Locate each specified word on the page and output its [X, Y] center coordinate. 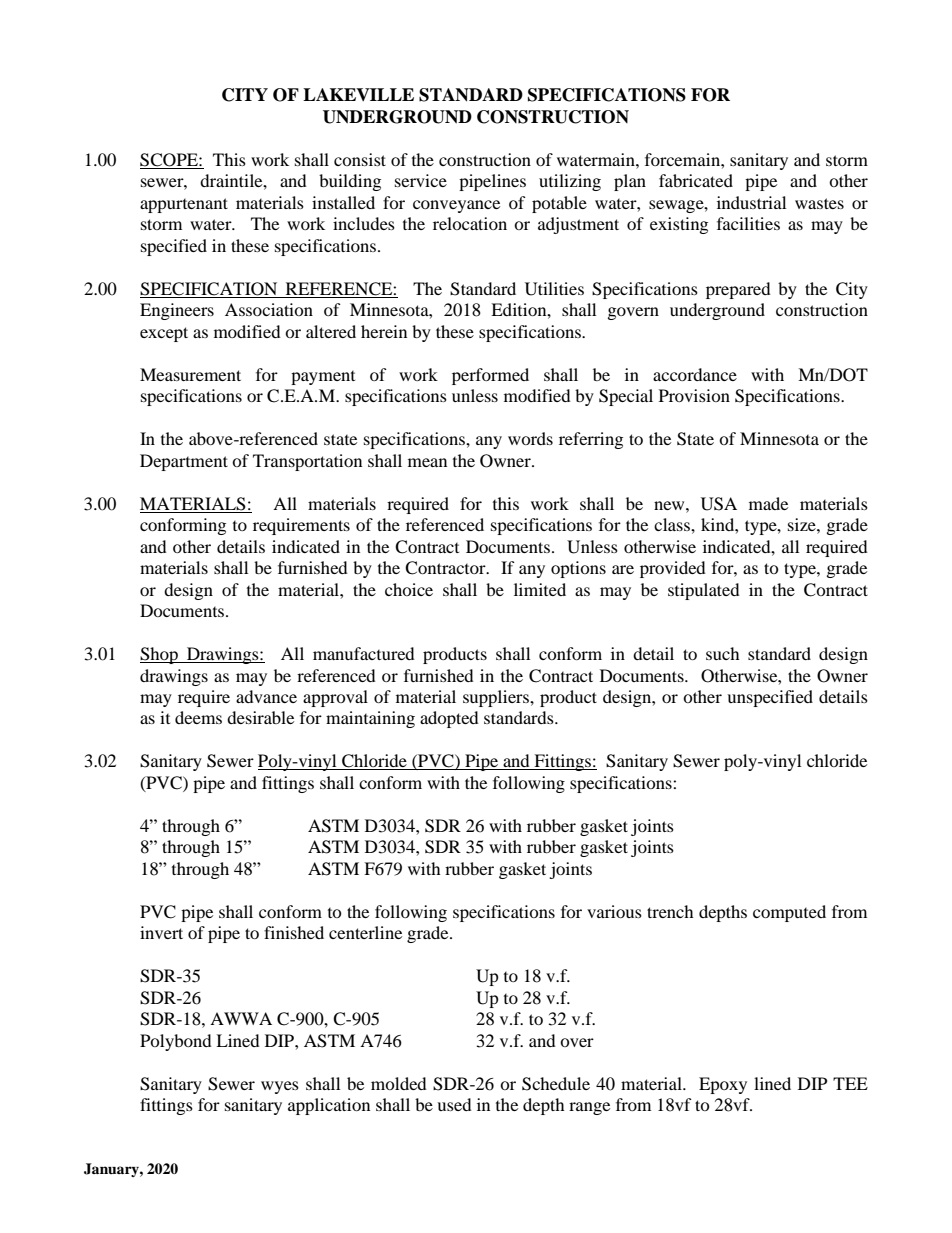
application [329, 1106]
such [723, 653]
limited [540, 589]
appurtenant [184, 205]
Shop [160, 655]
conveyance [456, 206]
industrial [751, 202]
